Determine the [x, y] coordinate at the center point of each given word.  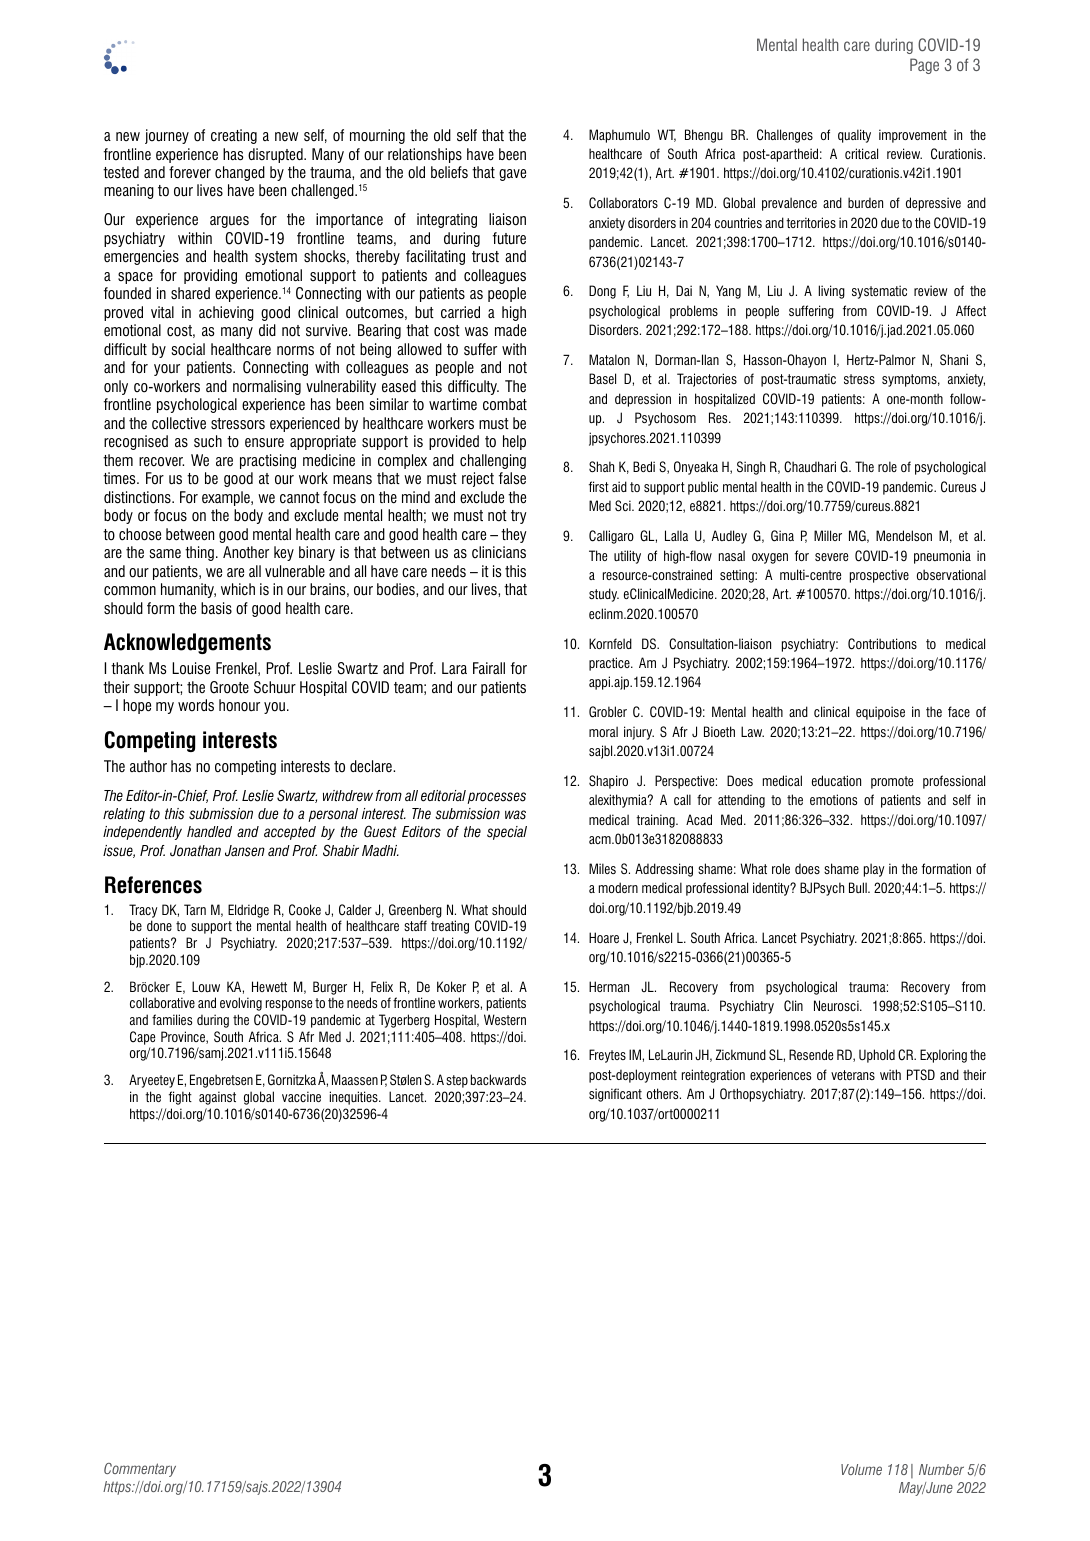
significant [615, 1095]
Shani [954, 359]
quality [854, 136]
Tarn [195, 909]
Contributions [882, 644]
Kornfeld [610, 643]
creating [234, 136]
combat [505, 404]
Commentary [140, 1470]
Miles [602, 868]
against [217, 1098]
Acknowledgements [187, 643]
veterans [853, 1075]
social [188, 349]
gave [512, 175]
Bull [859, 887]
